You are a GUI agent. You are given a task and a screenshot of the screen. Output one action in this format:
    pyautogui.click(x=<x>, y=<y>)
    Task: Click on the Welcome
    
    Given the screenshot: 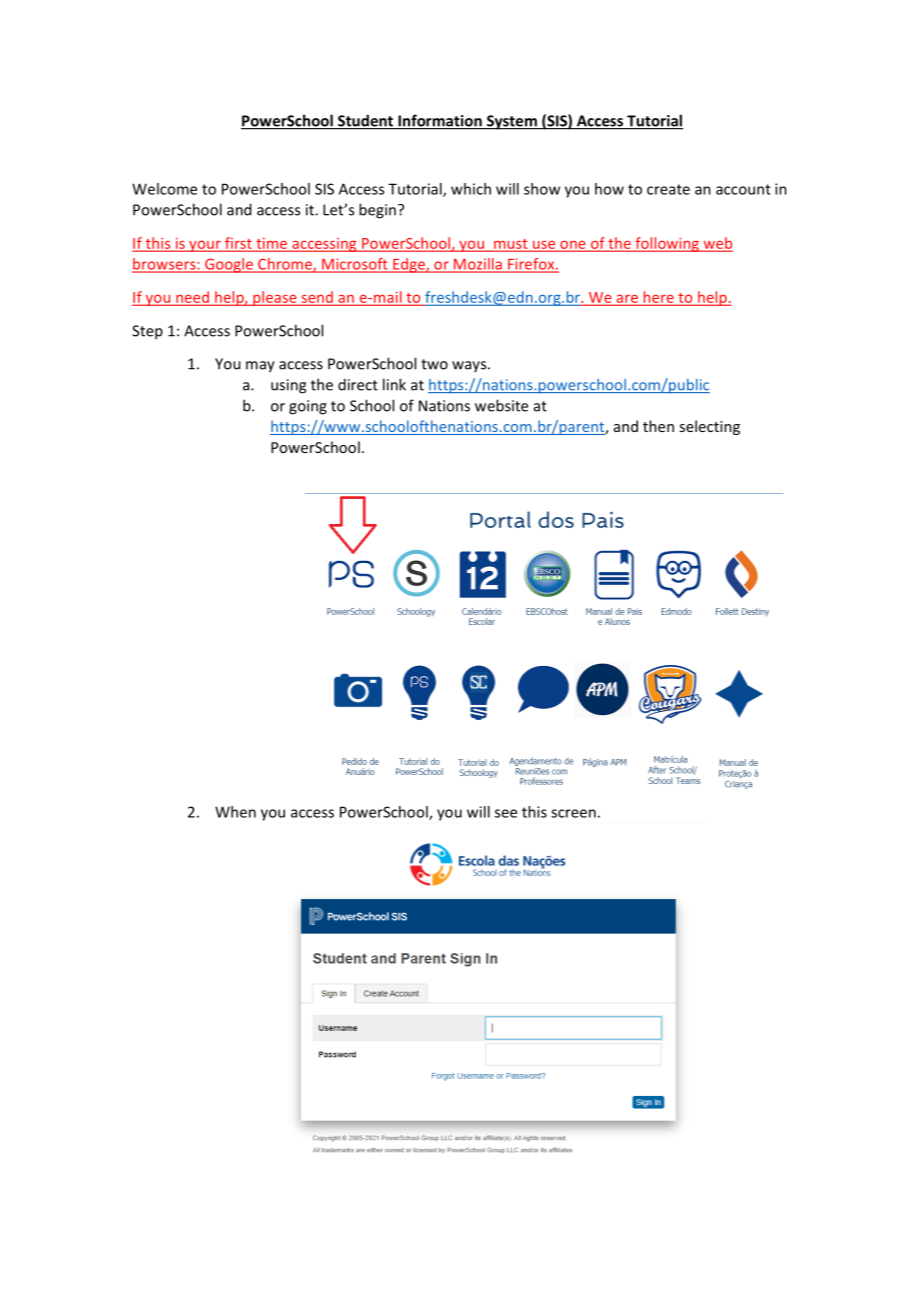 What is the action you would take?
    pyautogui.click(x=164, y=189)
